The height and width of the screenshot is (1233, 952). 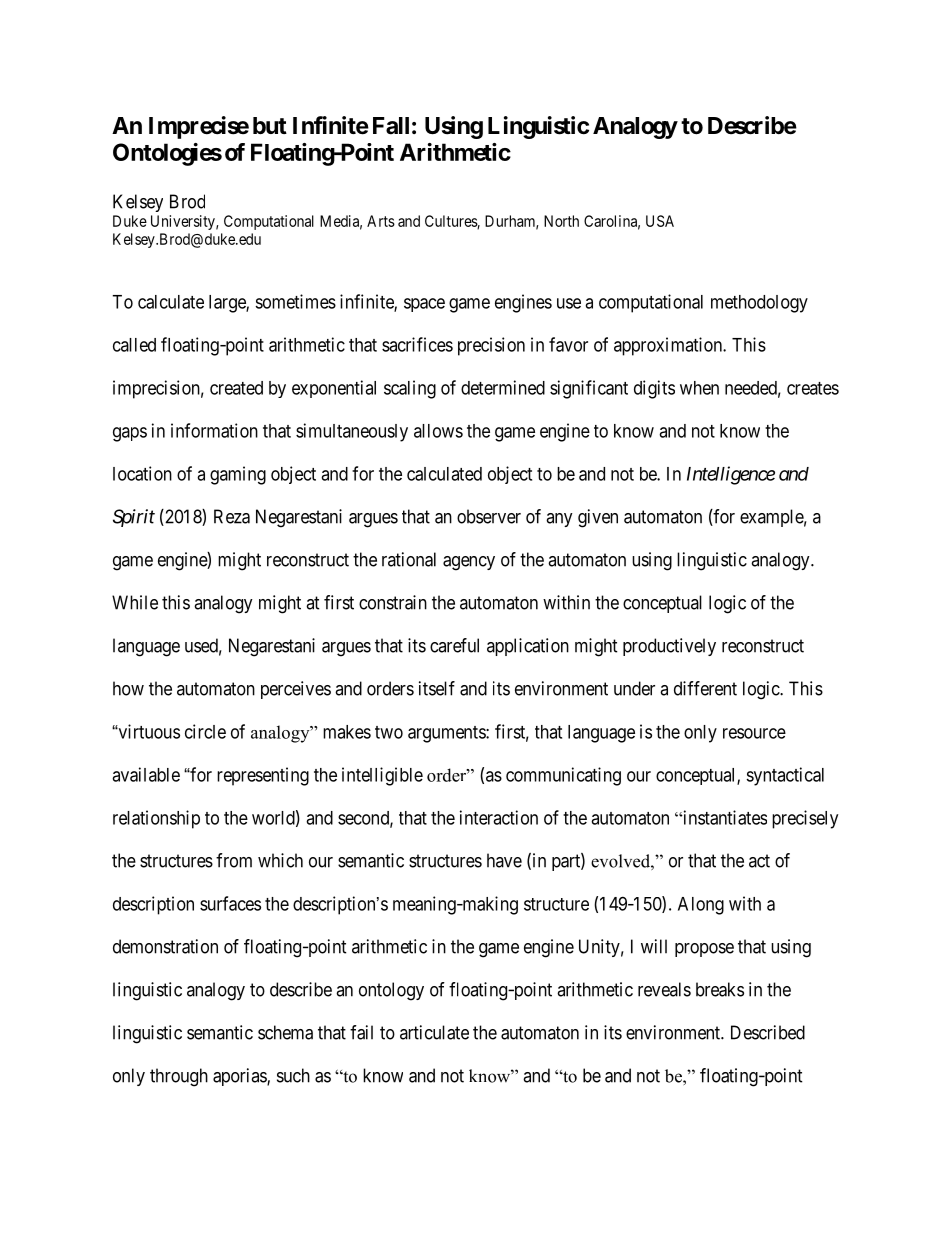 I want to click on allows, so click(x=438, y=431).
